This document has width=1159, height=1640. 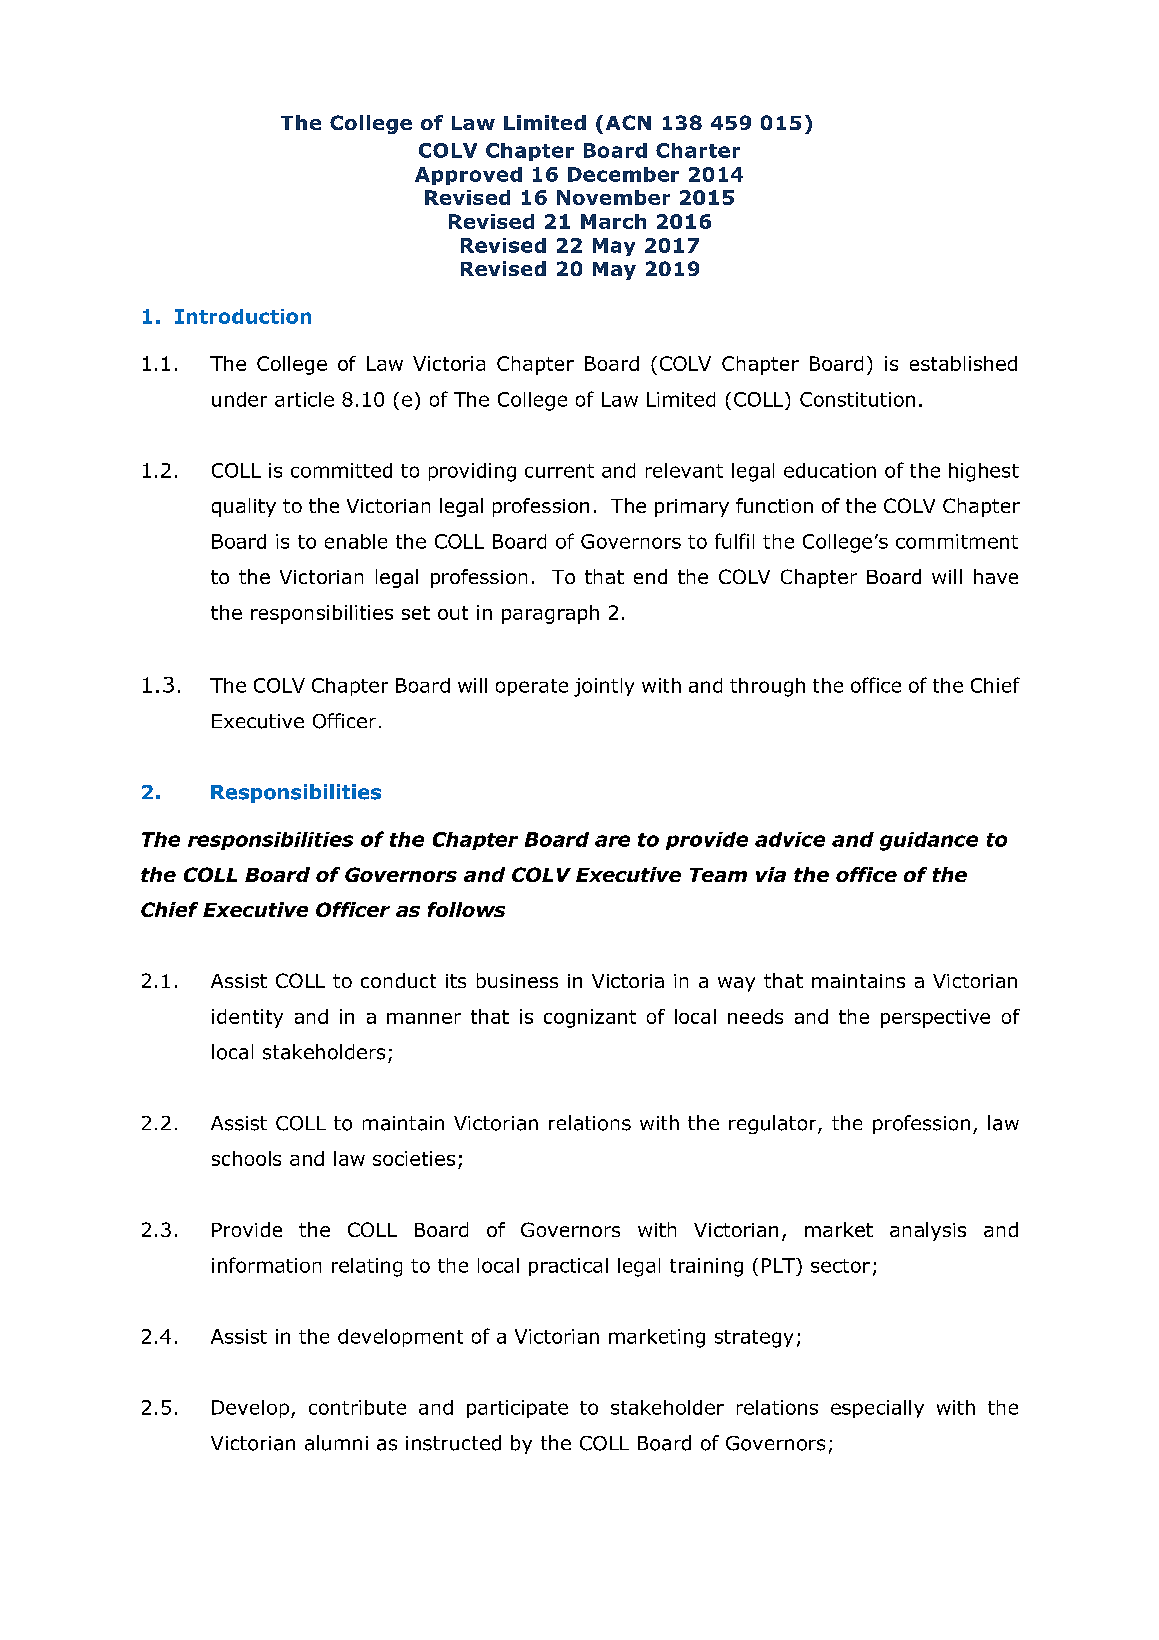 What do you see at coordinates (929, 841) in the document?
I see `guidance` at bounding box center [929, 841].
